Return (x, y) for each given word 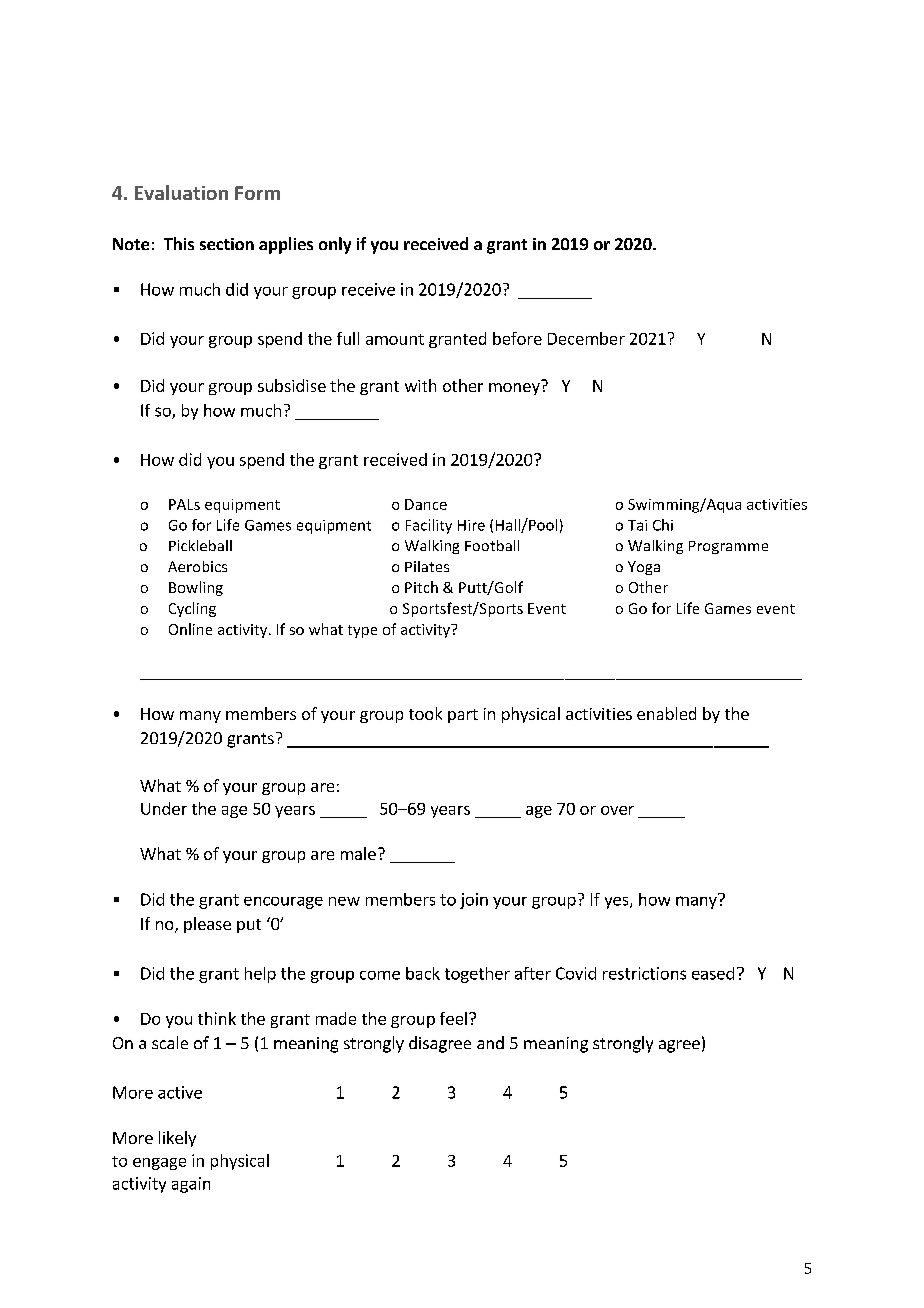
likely (177, 1139)
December (586, 338)
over (617, 810)
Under (164, 808)
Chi (663, 525)
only (335, 245)
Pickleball (200, 545)
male (358, 853)
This (179, 243)
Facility (429, 526)
